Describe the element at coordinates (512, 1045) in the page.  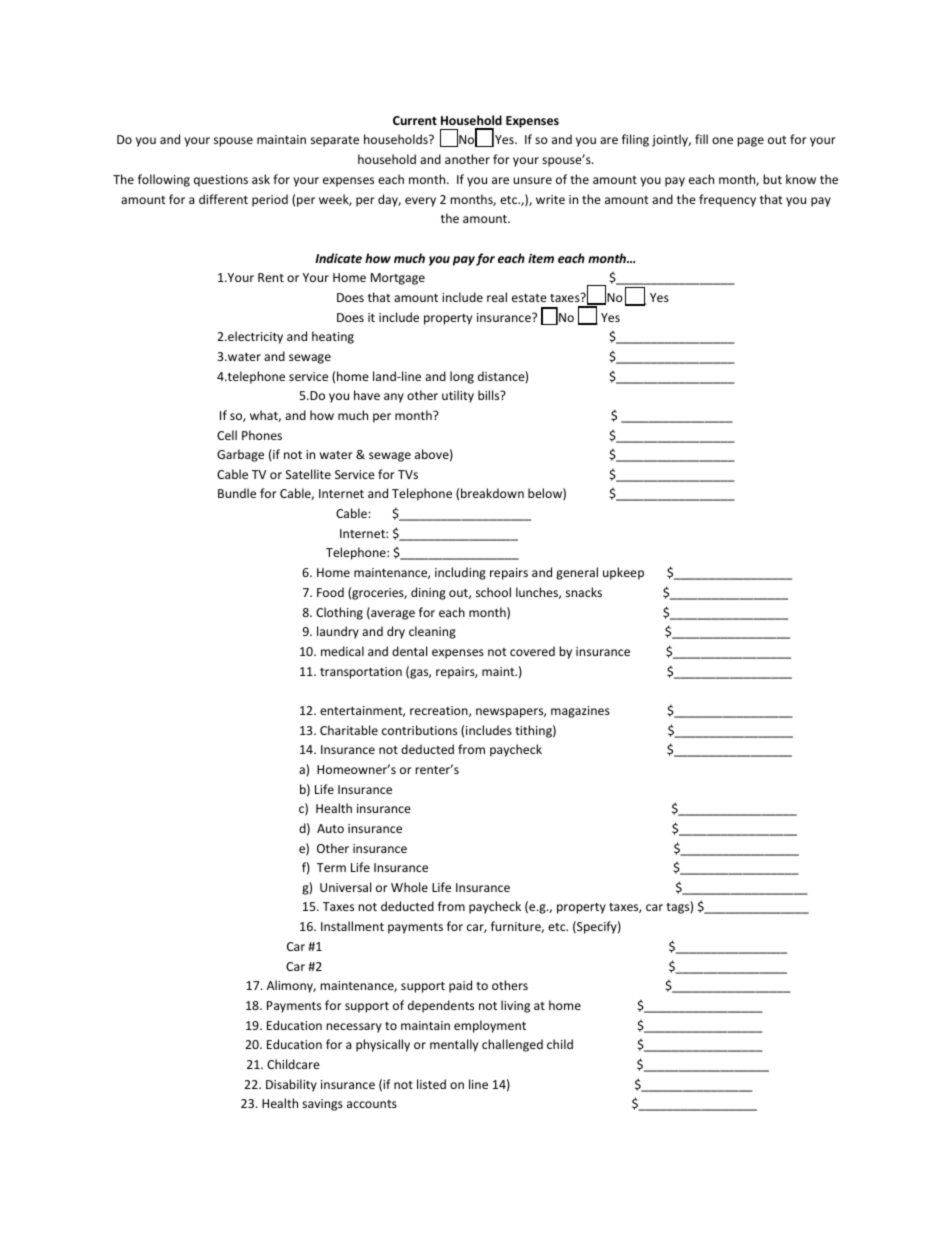
I see `challenged` at that location.
